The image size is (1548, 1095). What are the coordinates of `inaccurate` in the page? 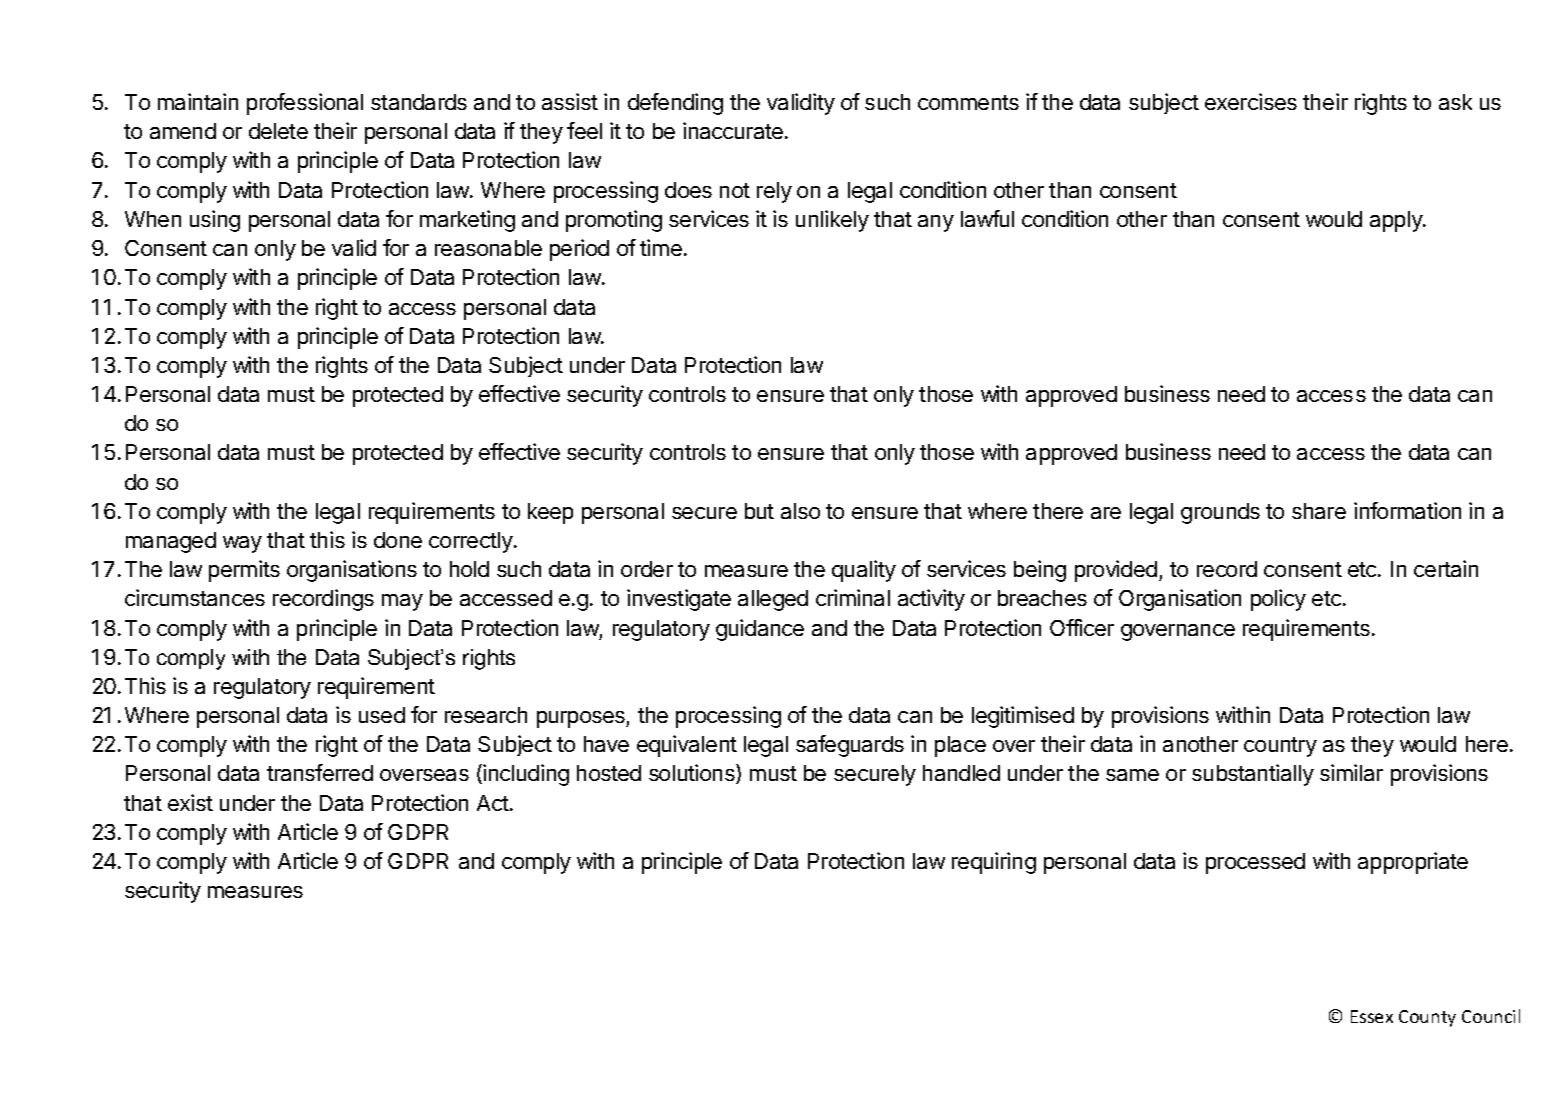 It's located at (733, 130).
